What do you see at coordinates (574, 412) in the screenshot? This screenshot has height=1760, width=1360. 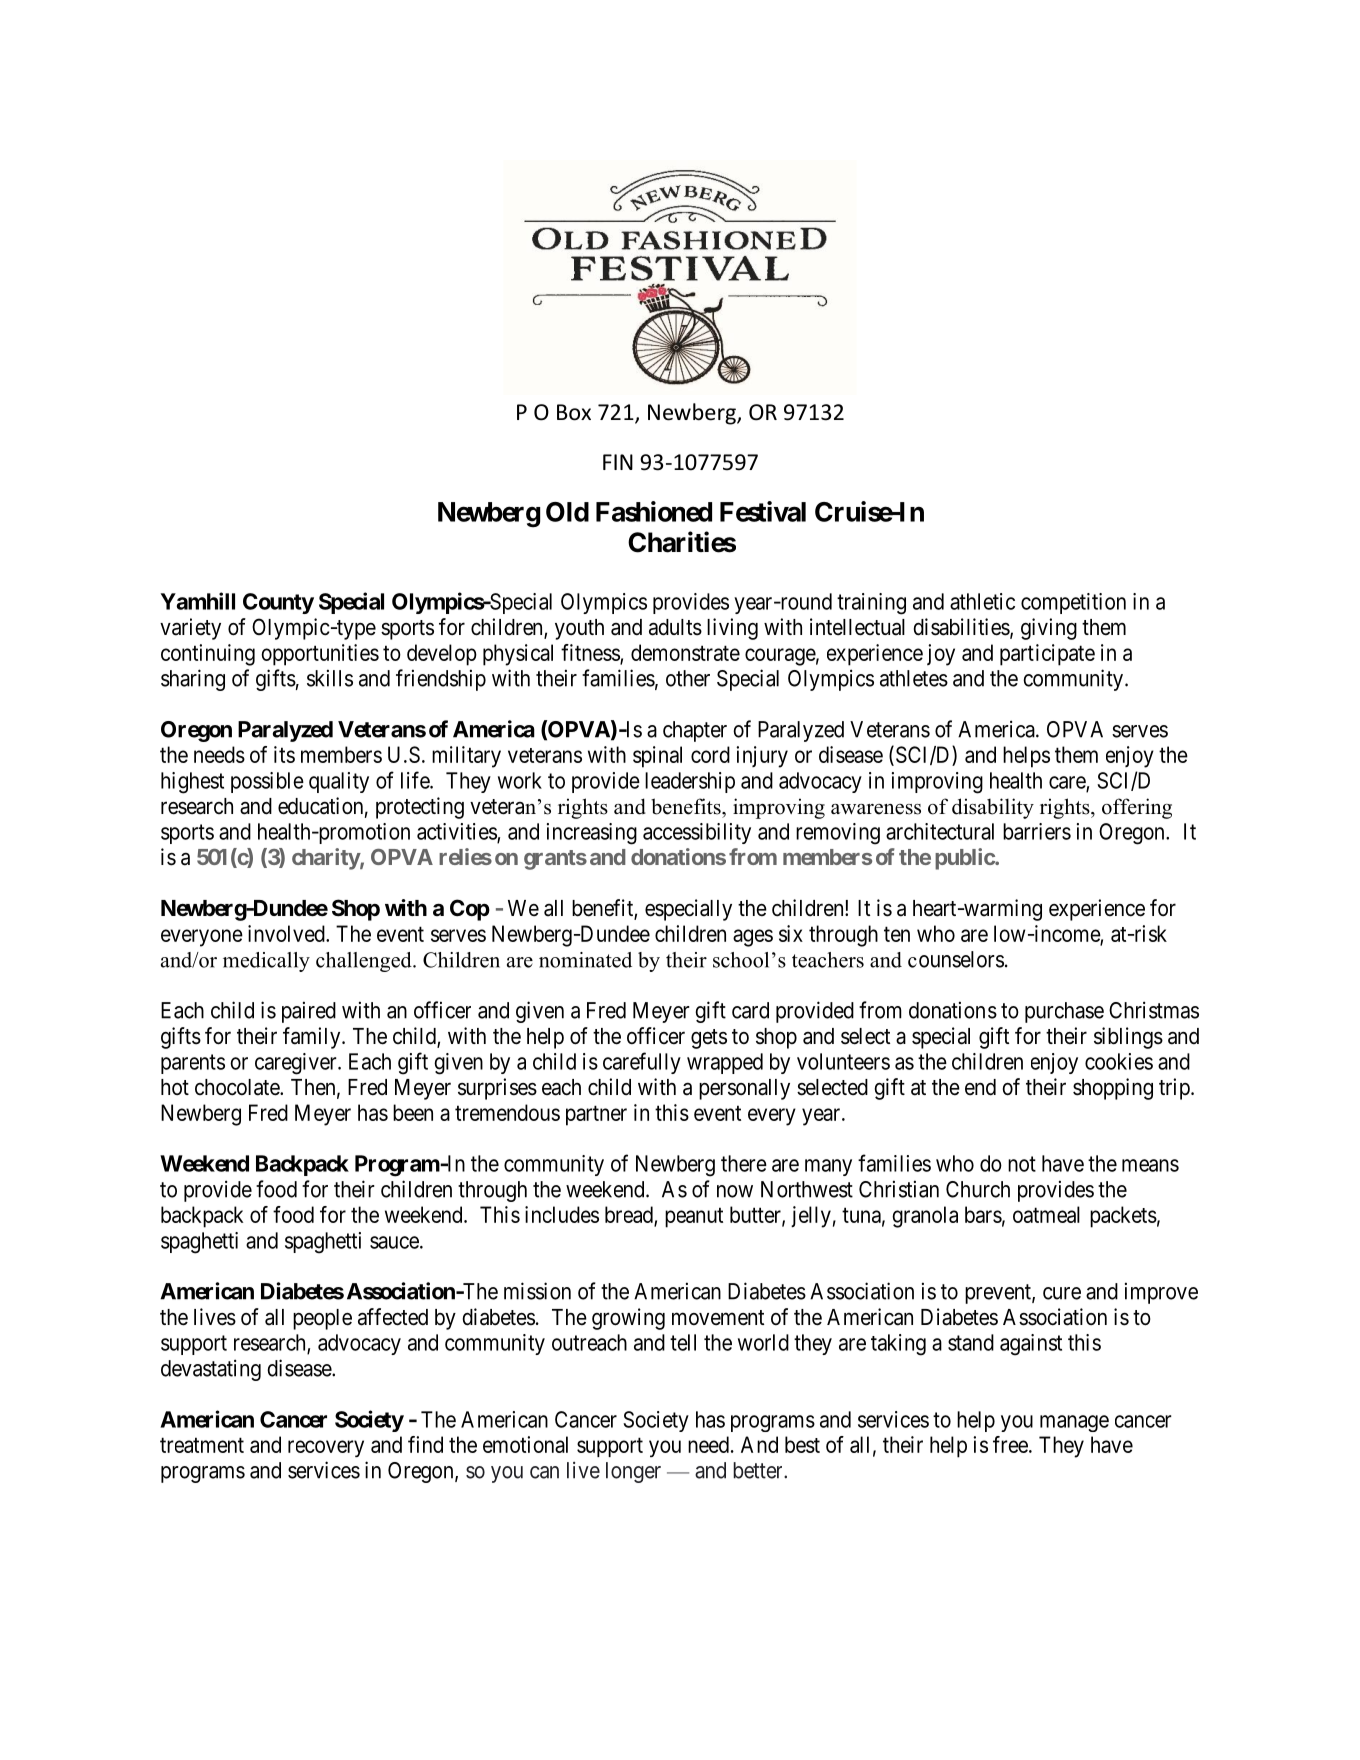 I see `Box` at bounding box center [574, 412].
